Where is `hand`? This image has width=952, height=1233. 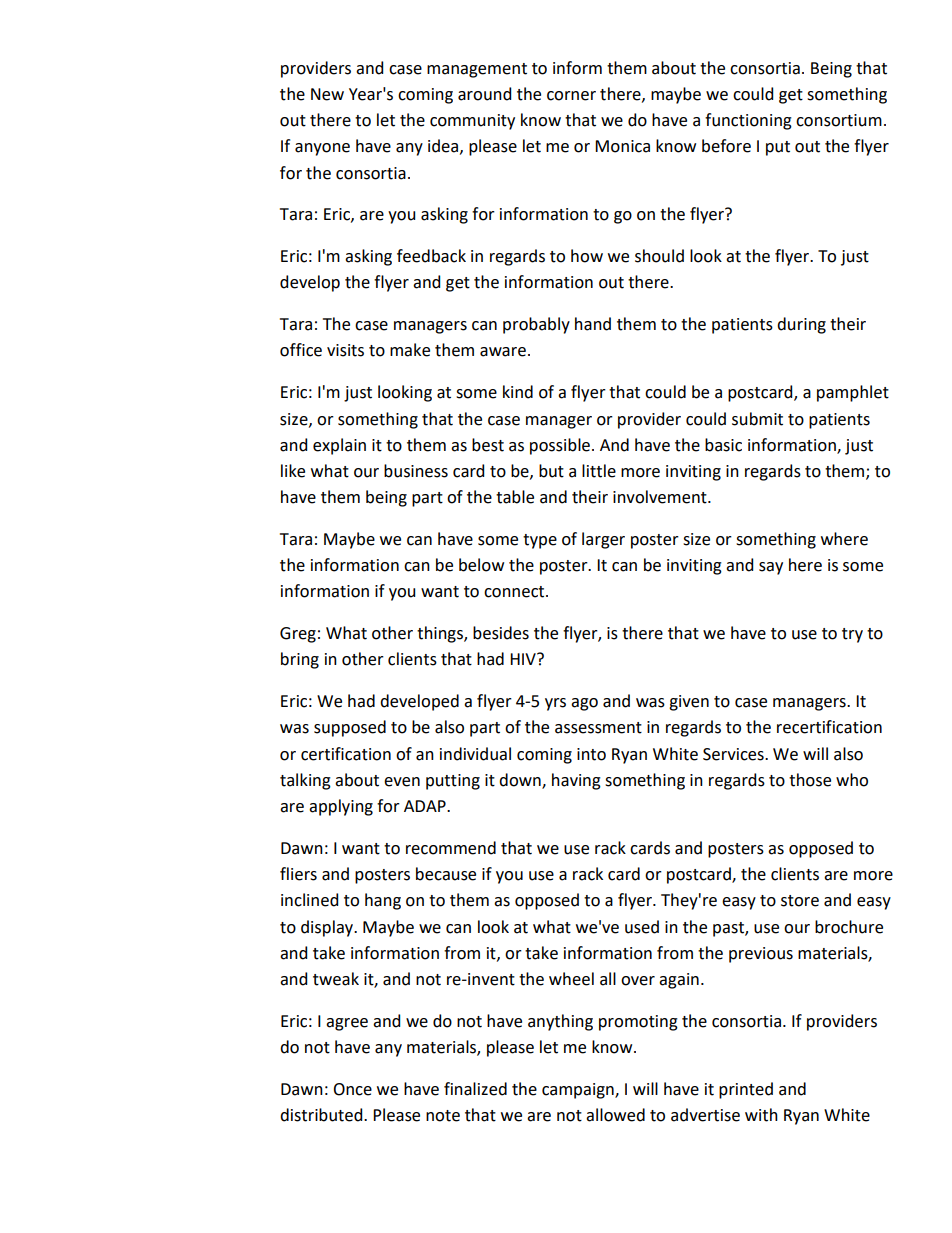 hand is located at coordinates (593, 324).
